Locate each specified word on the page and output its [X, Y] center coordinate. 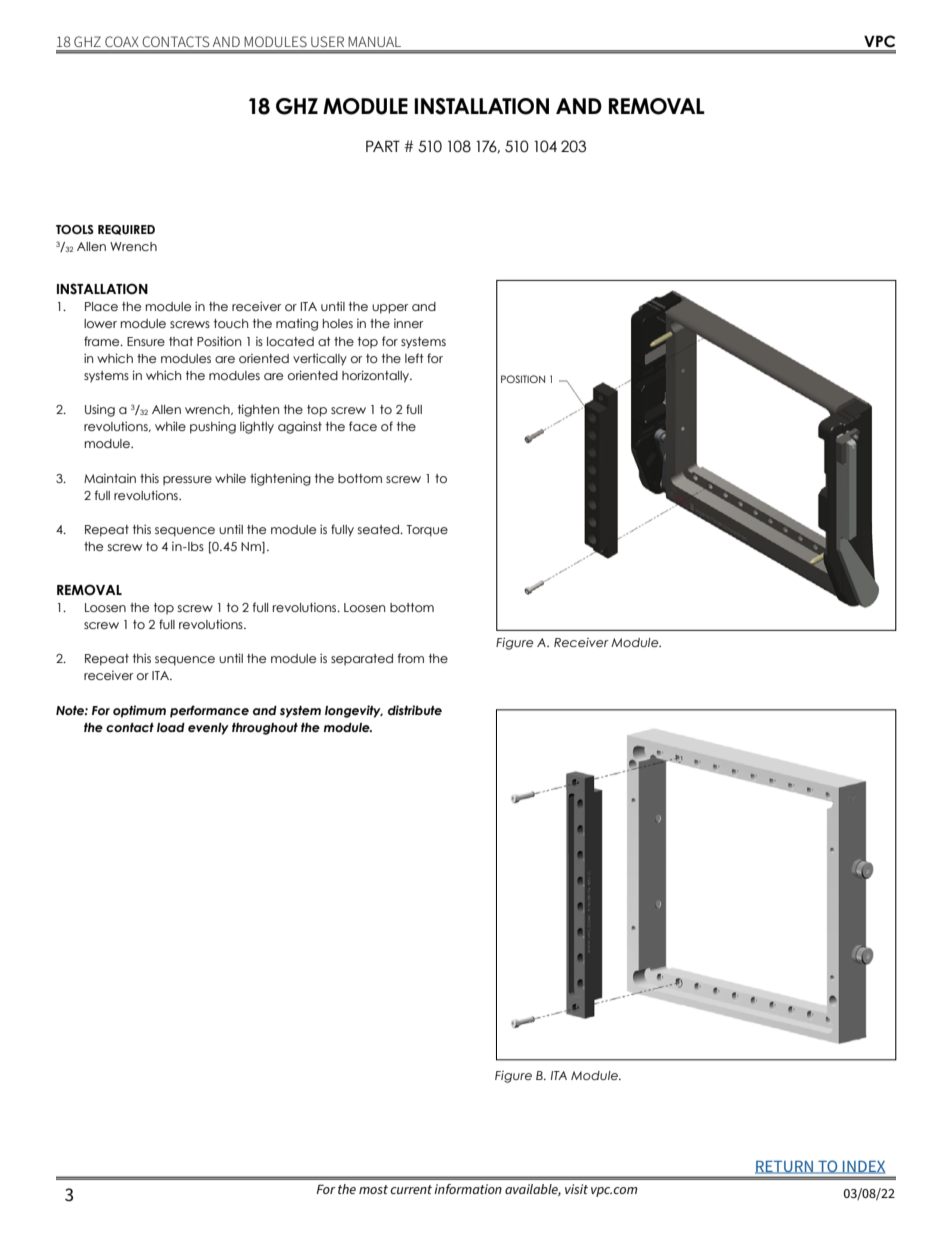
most [373, 1189]
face [363, 426]
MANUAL [374, 41]
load [171, 727]
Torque [427, 531]
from [411, 658]
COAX [122, 41]
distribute [415, 710]
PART [383, 146]
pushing [213, 427]
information [468, 1189]
